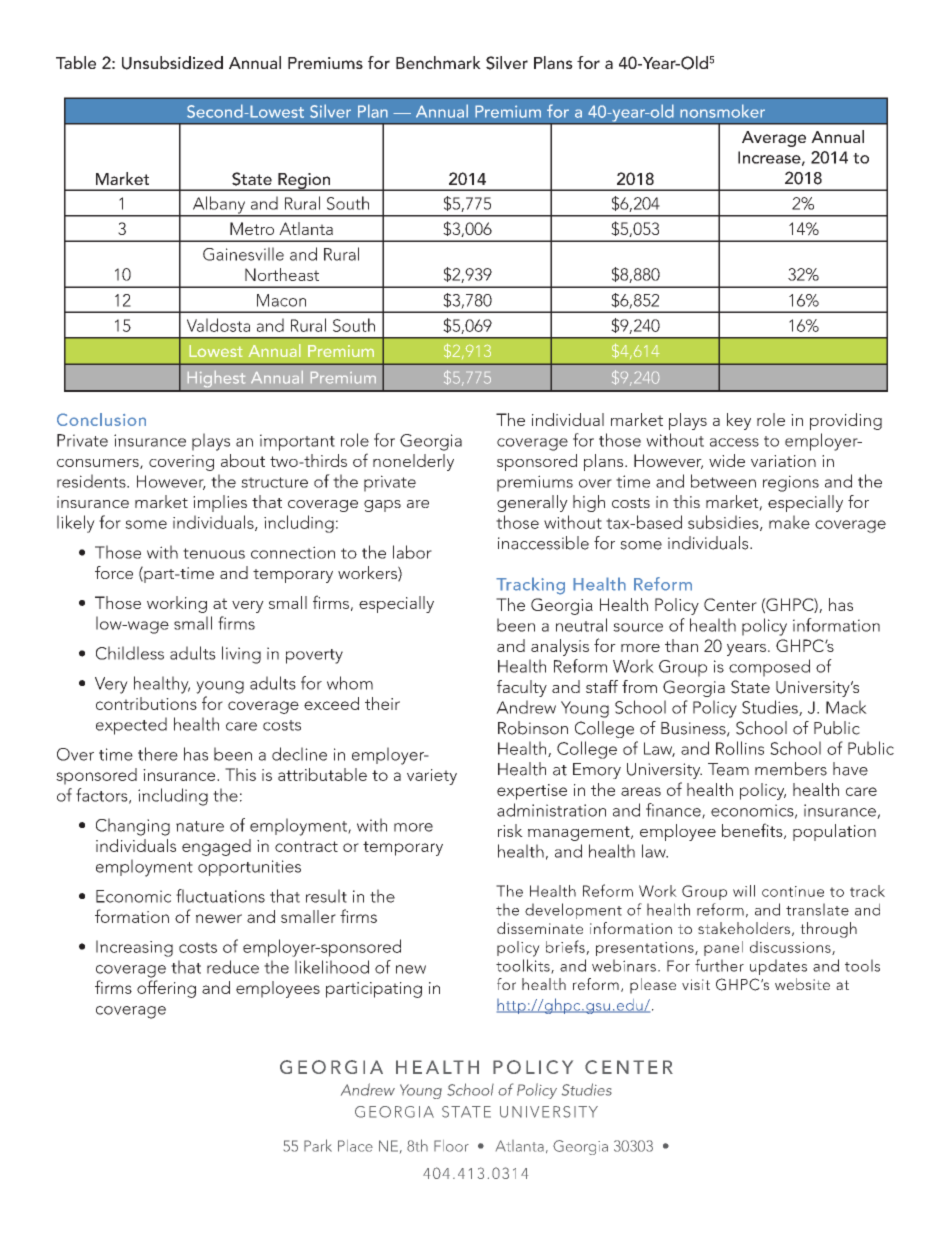 The image size is (952, 1233). Describe the element at coordinates (438, 62) in the screenshot. I see `Benchmark` at that location.
